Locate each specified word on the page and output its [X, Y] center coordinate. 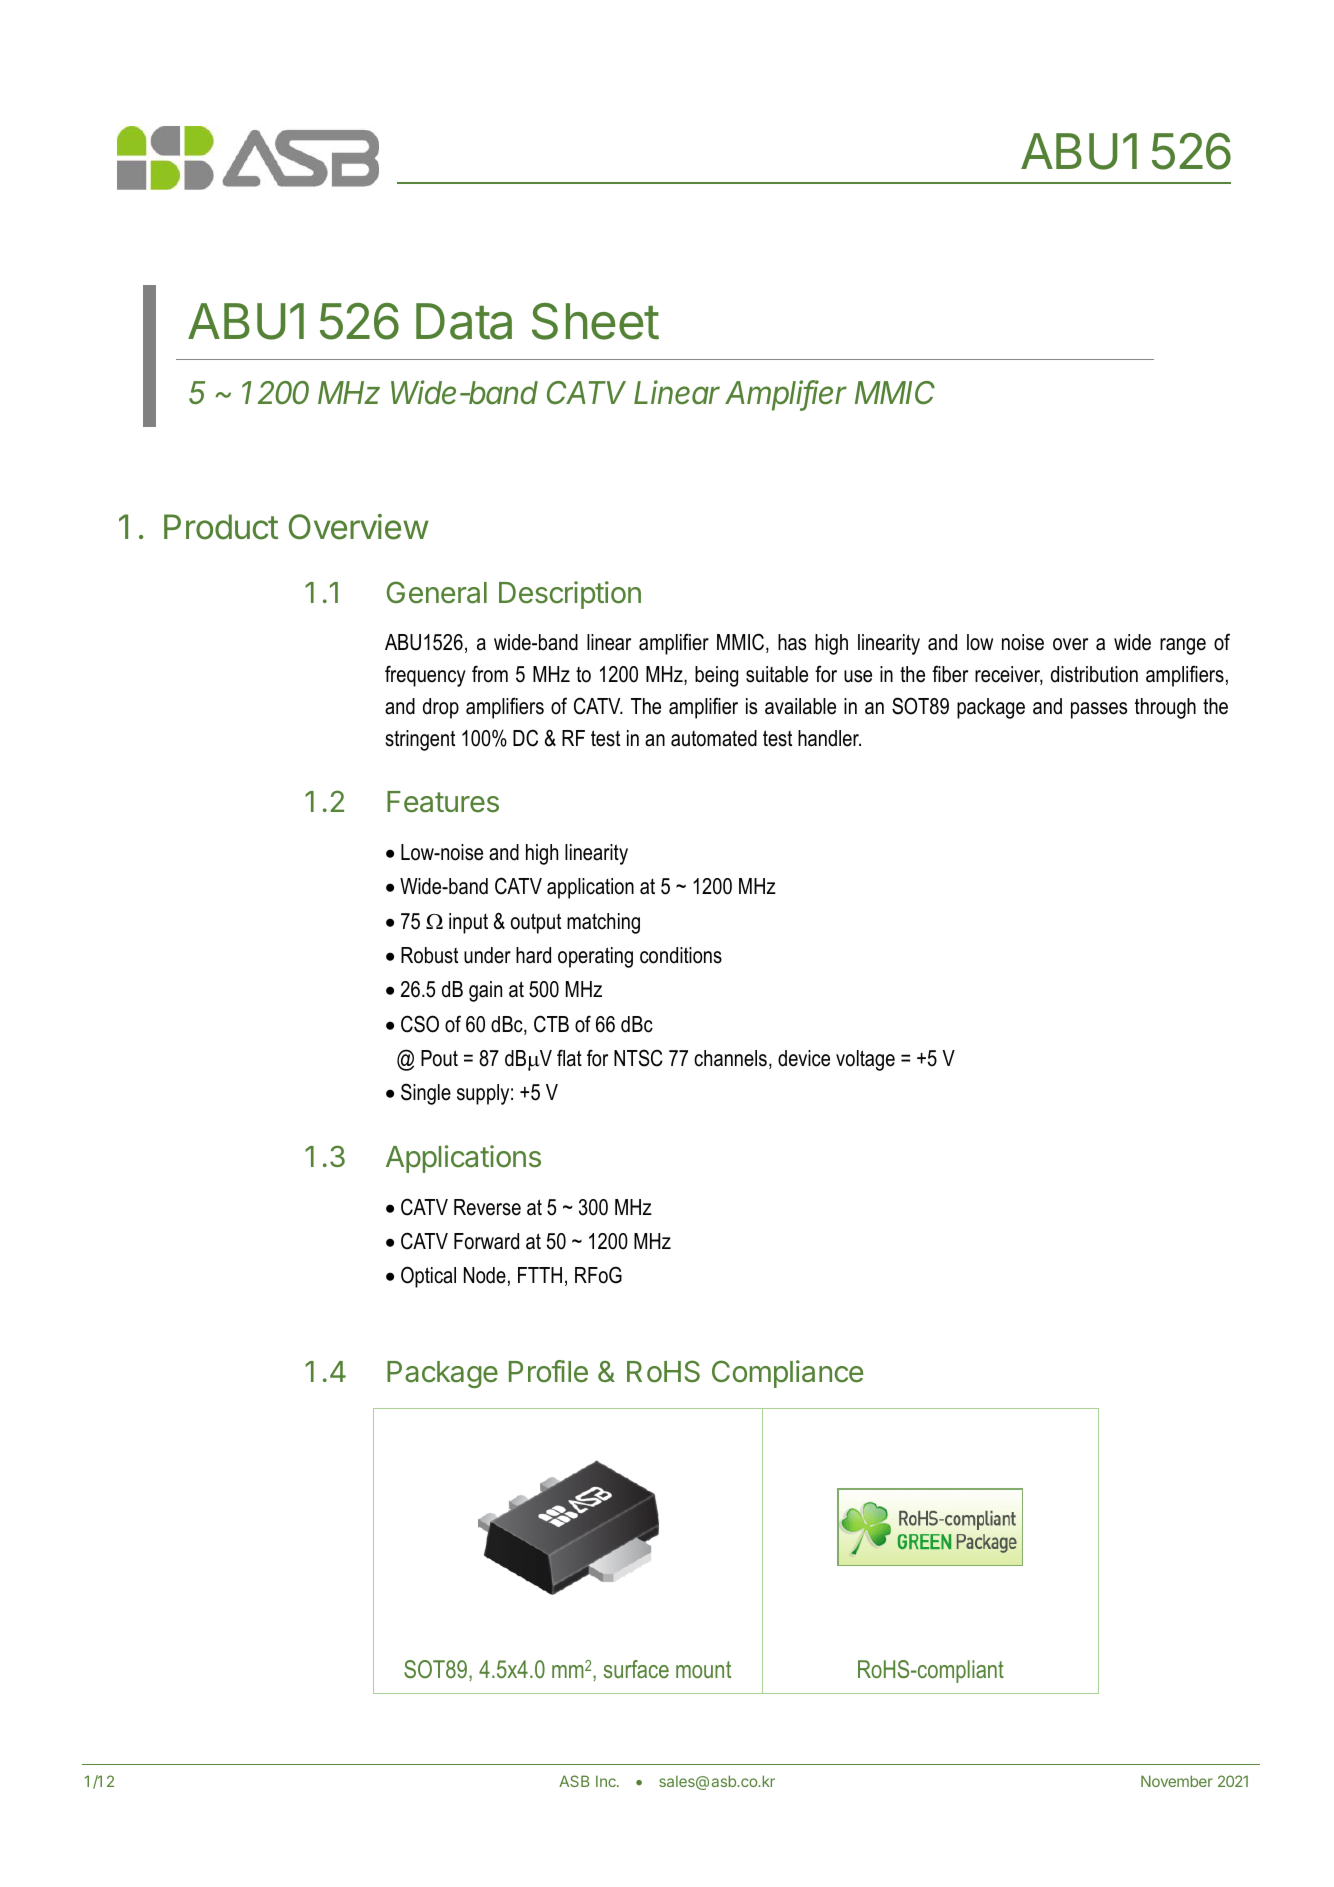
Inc [607, 1781]
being [716, 676]
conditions [681, 955]
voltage [865, 1060]
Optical [428, 1277]
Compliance [787, 1374]
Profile [548, 1371]
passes [1099, 710]
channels [730, 1058]
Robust [429, 955]
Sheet [595, 321]
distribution [1094, 674]
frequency [425, 676]
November [1177, 1781]
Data [464, 321]
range [1183, 646]
